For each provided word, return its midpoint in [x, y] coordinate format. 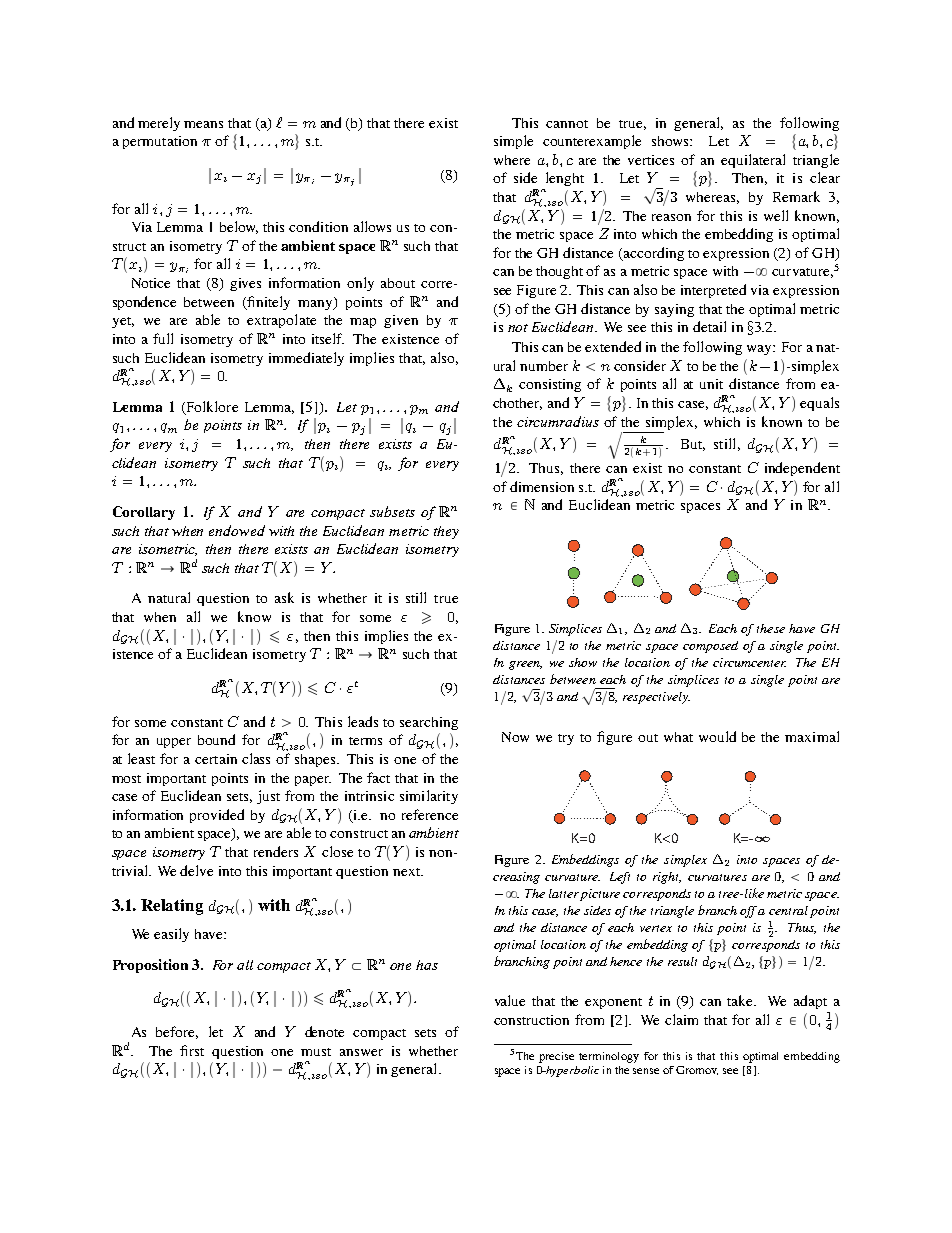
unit [711, 384]
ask [284, 597]
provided [217, 816]
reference [430, 814]
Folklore [211, 407]
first [192, 1050]
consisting [550, 385]
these [771, 628]
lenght [565, 179]
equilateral [753, 161]
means [203, 124]
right [667, 878]
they [446, 532]
